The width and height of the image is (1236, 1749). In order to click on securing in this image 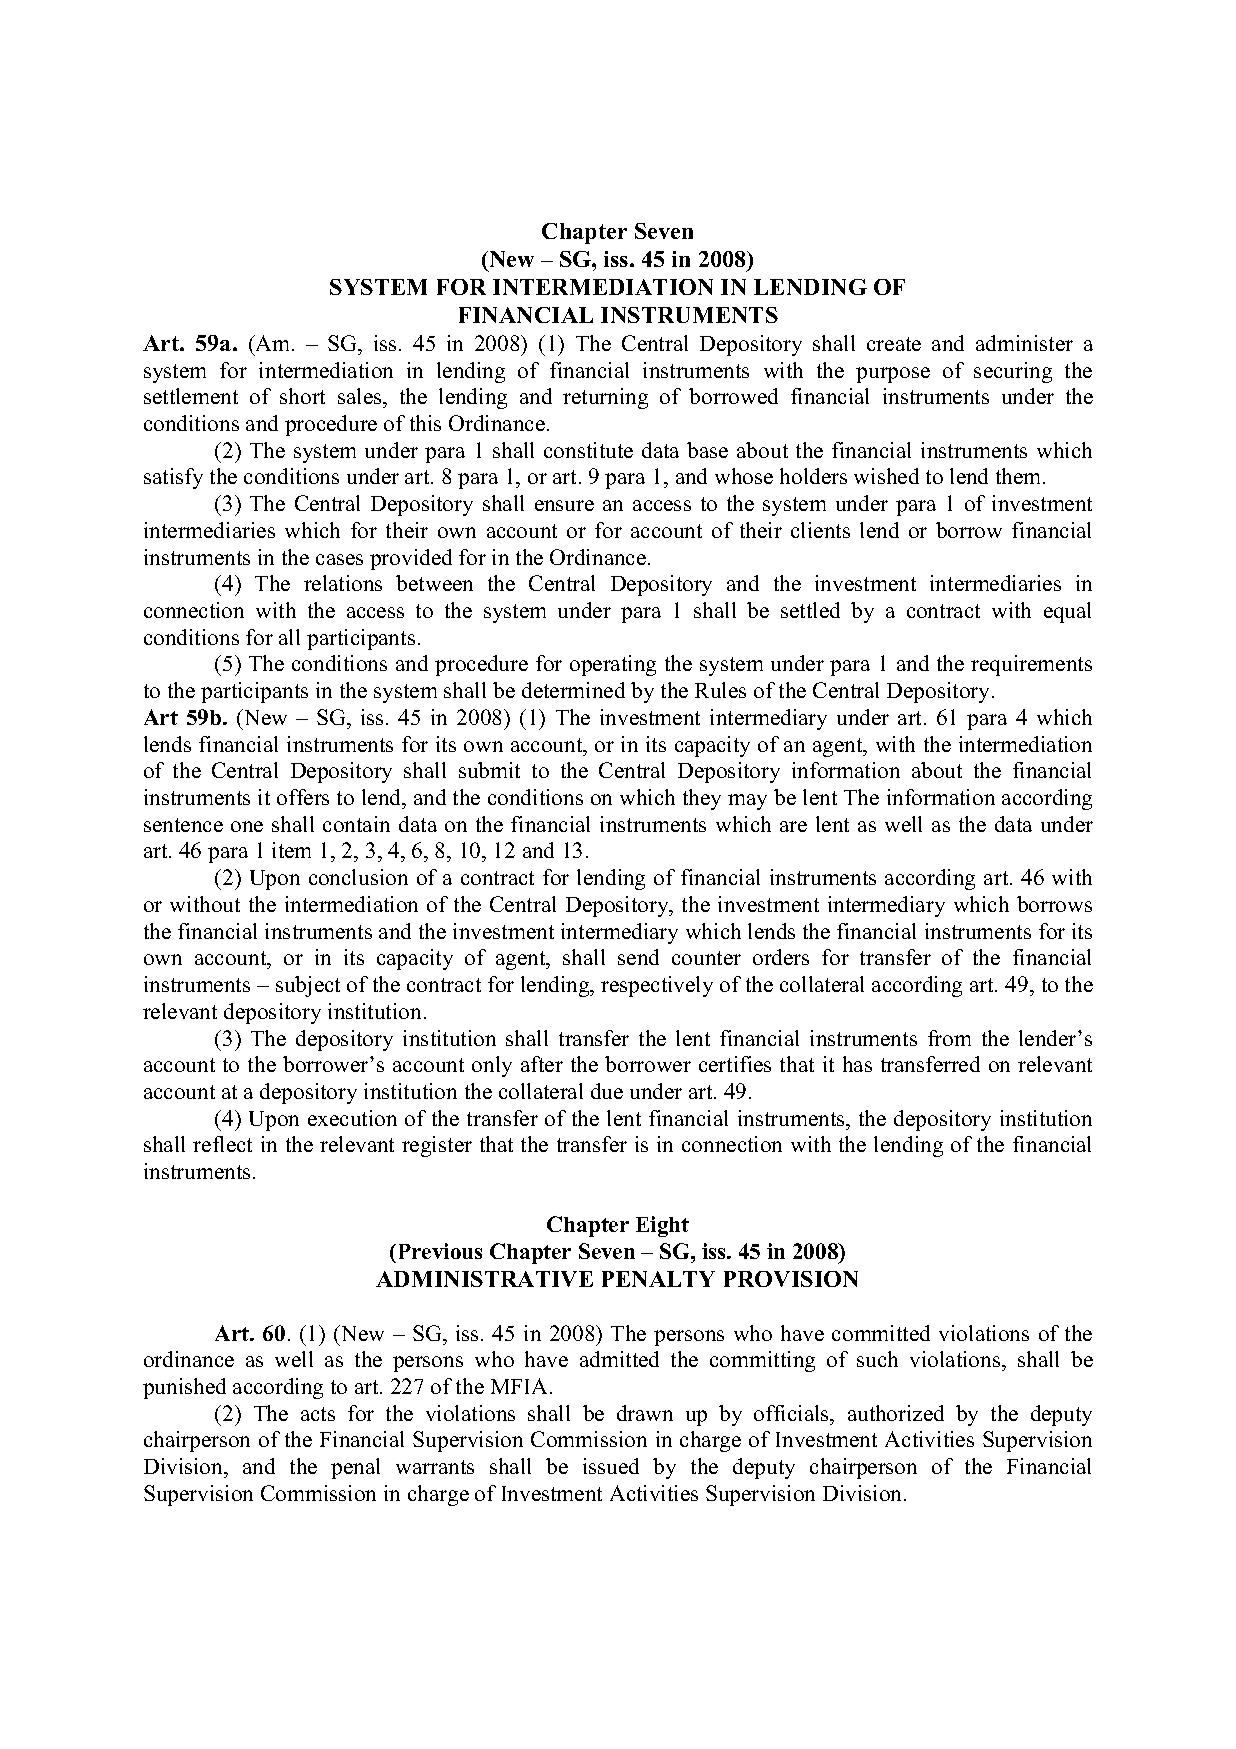, I will do `click(1013, 372)`.
